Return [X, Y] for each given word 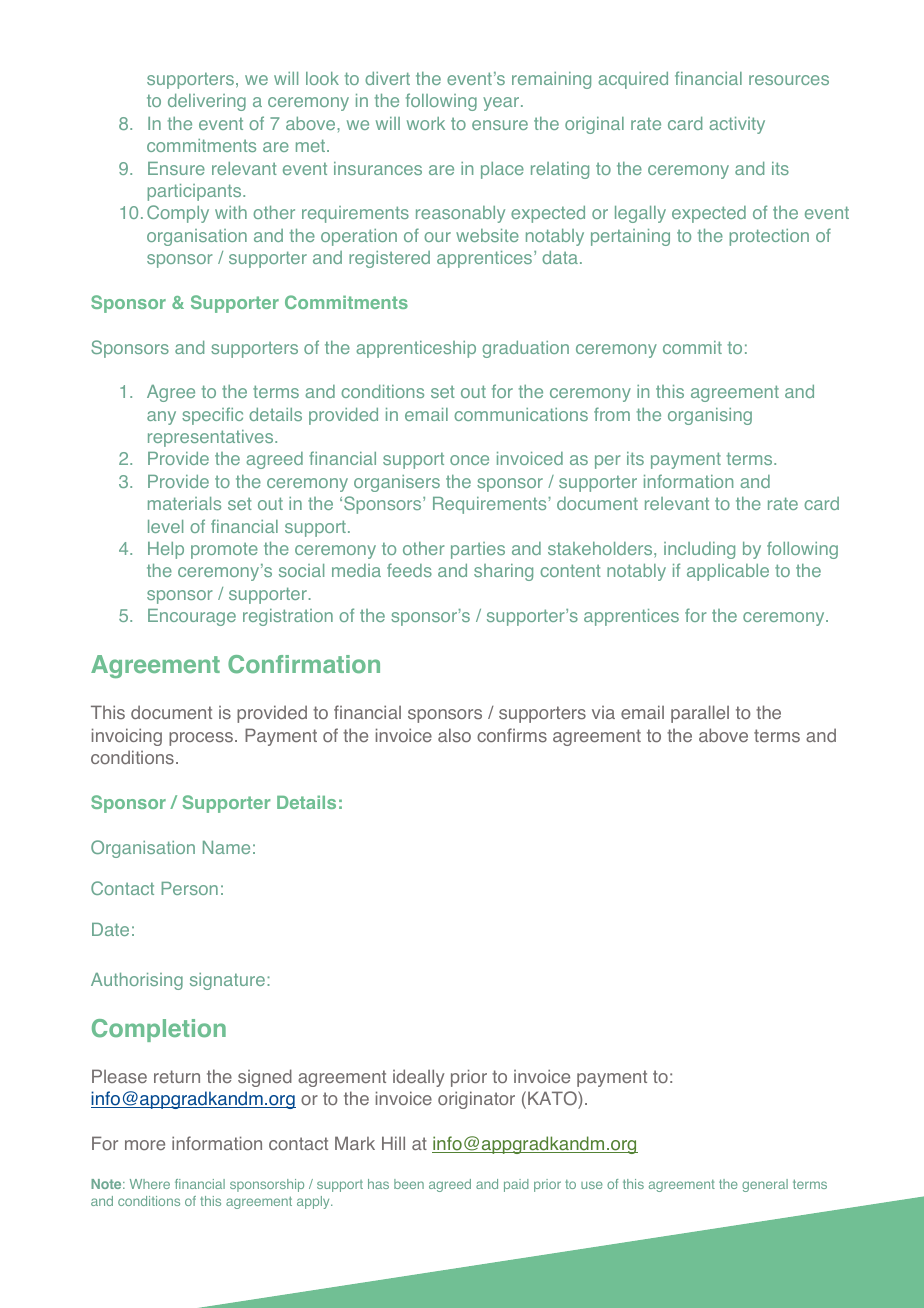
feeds [409, 570]
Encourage [192, 617]
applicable [728, 572]
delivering [207, 102]
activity [737, 125]
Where [150, 1184]
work [426, 123]
